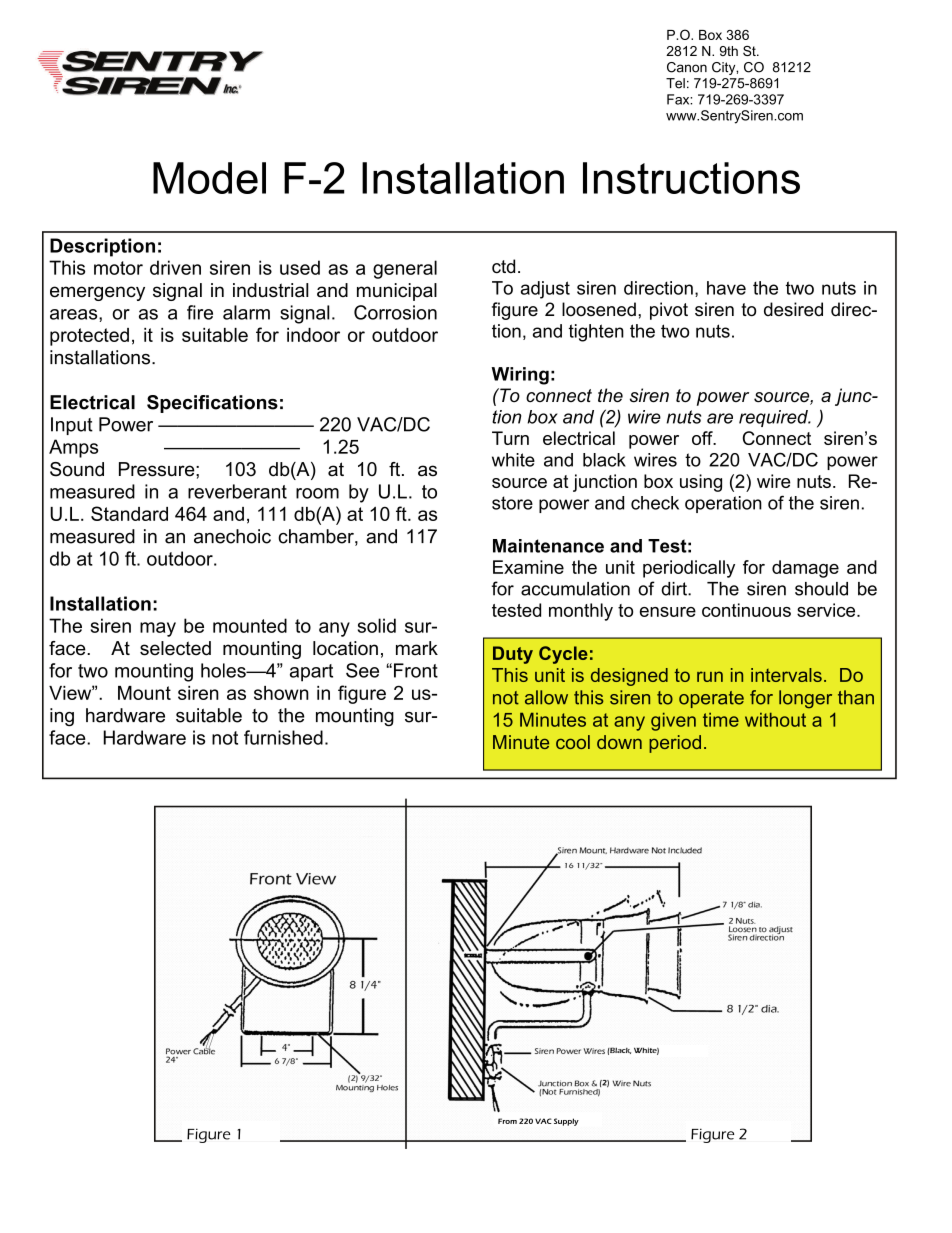 This screenshot has width=952, height=1233. I want to click on Canon, so click(687, 67).
